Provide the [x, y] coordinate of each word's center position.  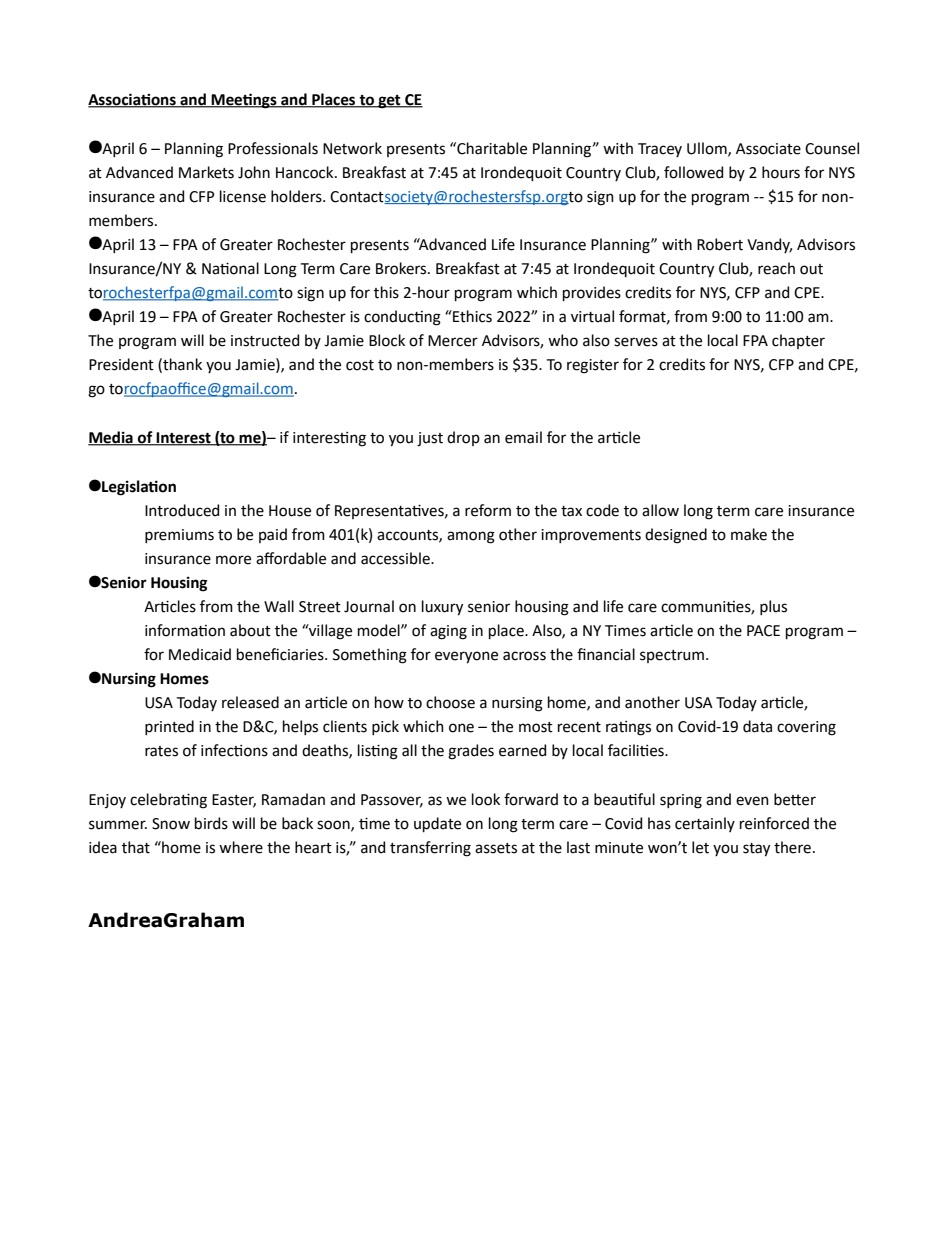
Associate [768, 149]
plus [773, 607]
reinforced [774, 823]
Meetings [244, 101]
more [233, 560]
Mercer [453, 341]
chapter [798, 341]
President [121, 364]
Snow [171, 824]
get [389, 102]
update [437, 824]
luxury [442, 608]
